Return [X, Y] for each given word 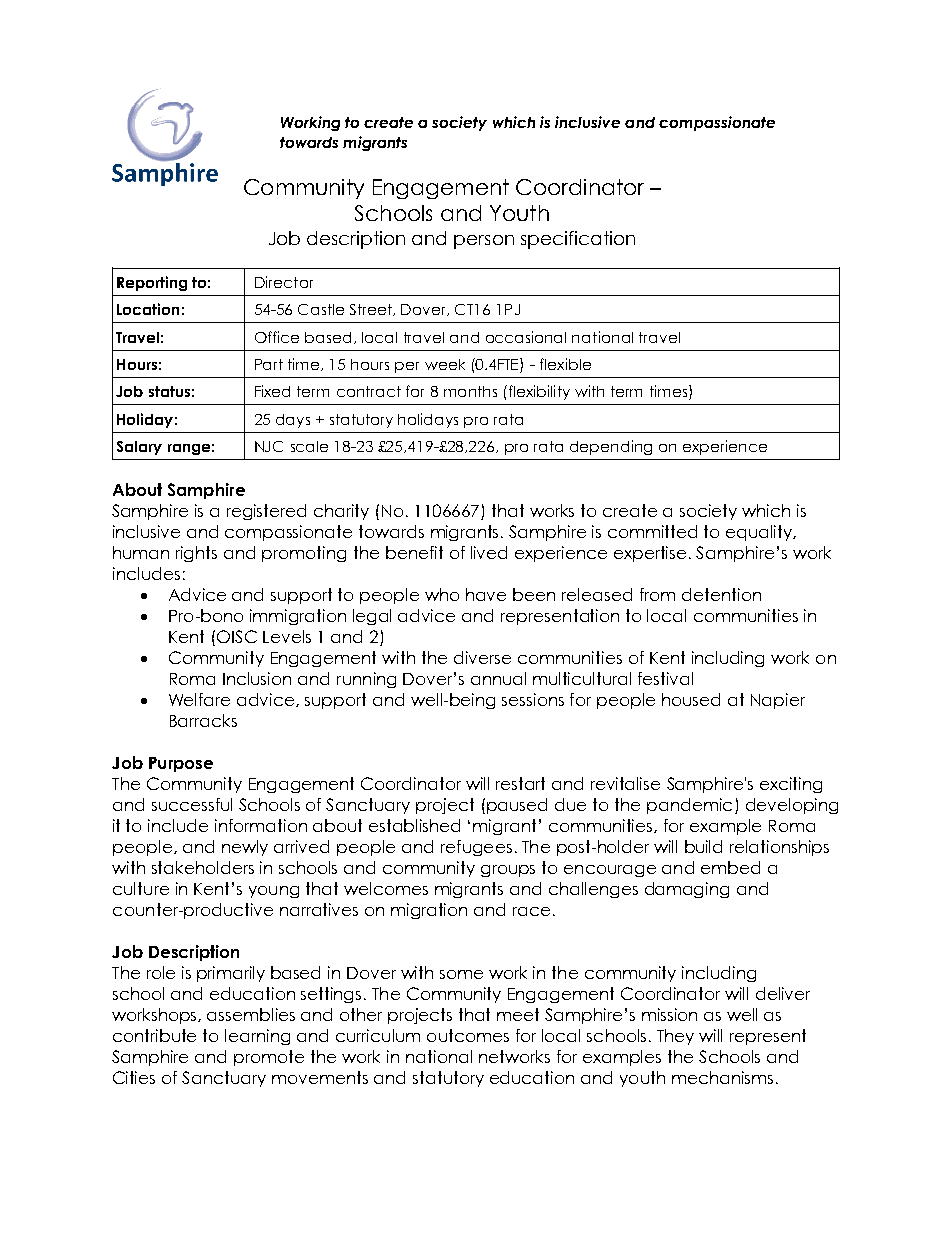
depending [611, 447]
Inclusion [257, 678]
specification [578, 240]
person [484, 242]
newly [245, 848]
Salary [139, 448]
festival [665, 678]
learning [257, 1037]
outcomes [468, 1035]
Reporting [152, 283]
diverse [482, 657]
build [703, 846]
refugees [476, 848]
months [470, 391]
